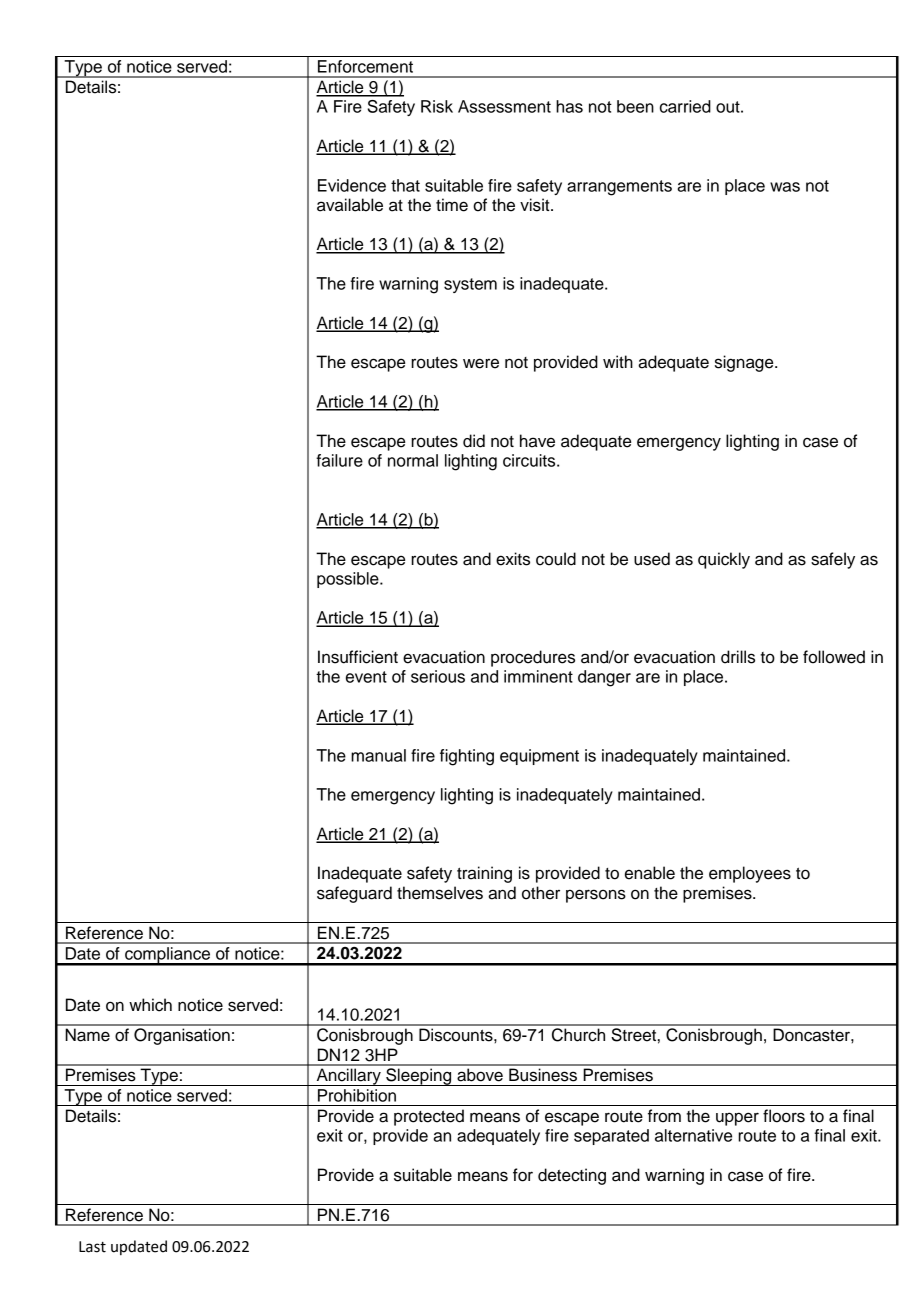 The image size is (924, 1308). I want to click on Evidence, so click(352, 185).
